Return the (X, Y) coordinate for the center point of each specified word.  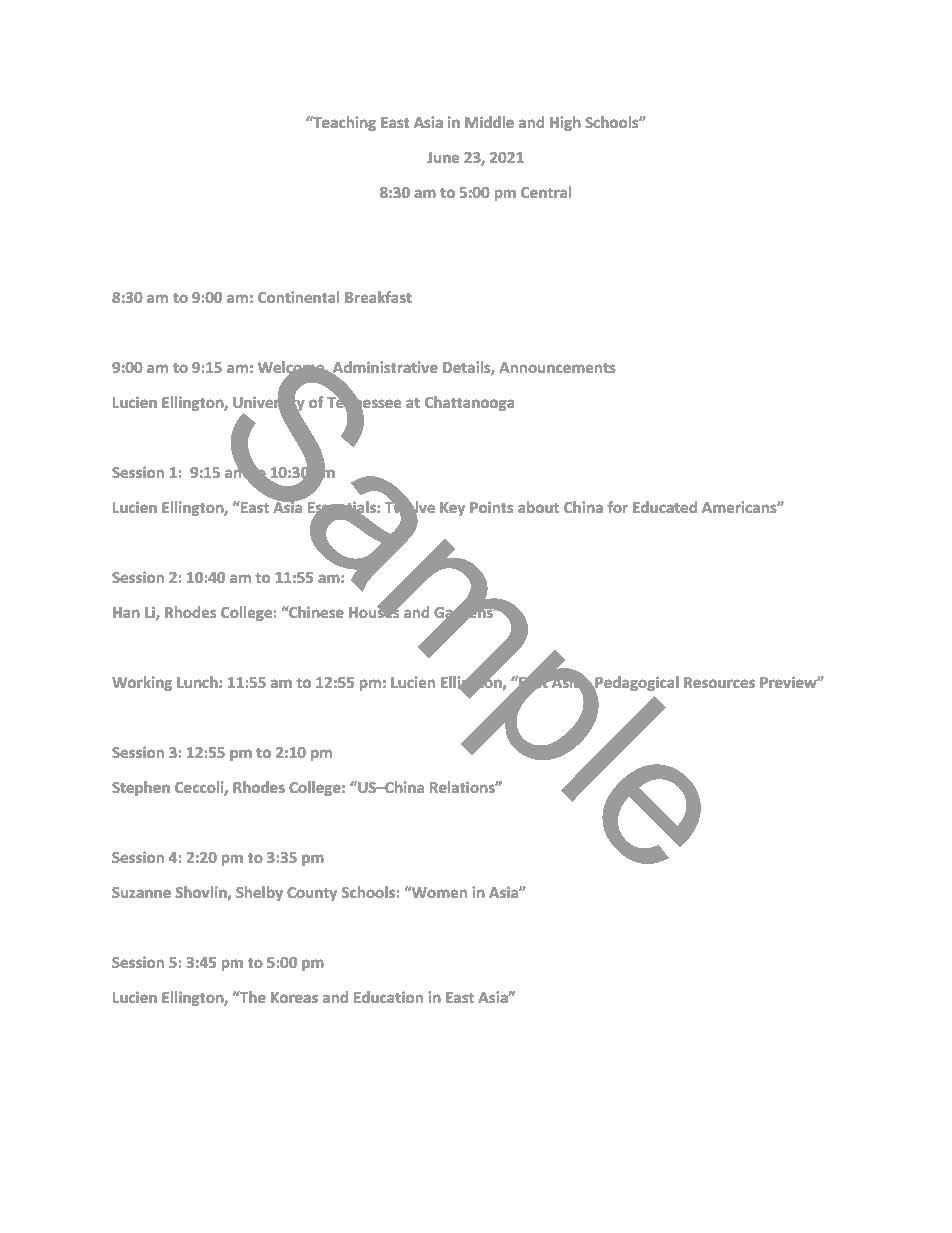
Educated (665, 507)
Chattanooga (469, 403)
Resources (719, 682)
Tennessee (364, 403)
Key (452, 509)
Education (388, 997)
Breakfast (378, 297)
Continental (298, 297)
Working (142, 683)
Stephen (141, 788)
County (312, 894)
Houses (375, 611)
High (565, 123)
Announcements (557, 367)
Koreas (294, 997)
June (443, 157)
